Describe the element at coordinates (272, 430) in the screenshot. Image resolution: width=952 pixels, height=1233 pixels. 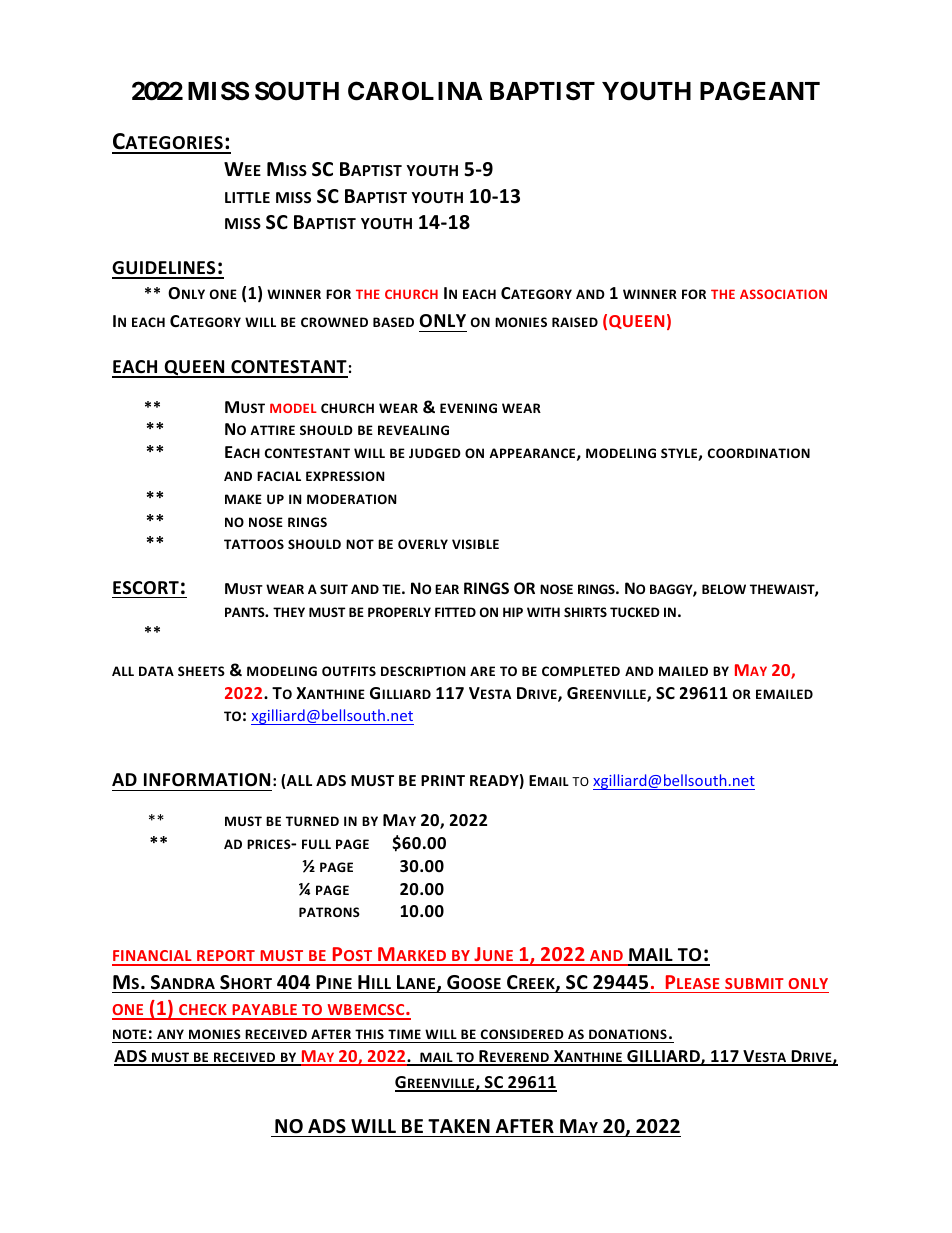
I see `ATTIRE` at that location.
